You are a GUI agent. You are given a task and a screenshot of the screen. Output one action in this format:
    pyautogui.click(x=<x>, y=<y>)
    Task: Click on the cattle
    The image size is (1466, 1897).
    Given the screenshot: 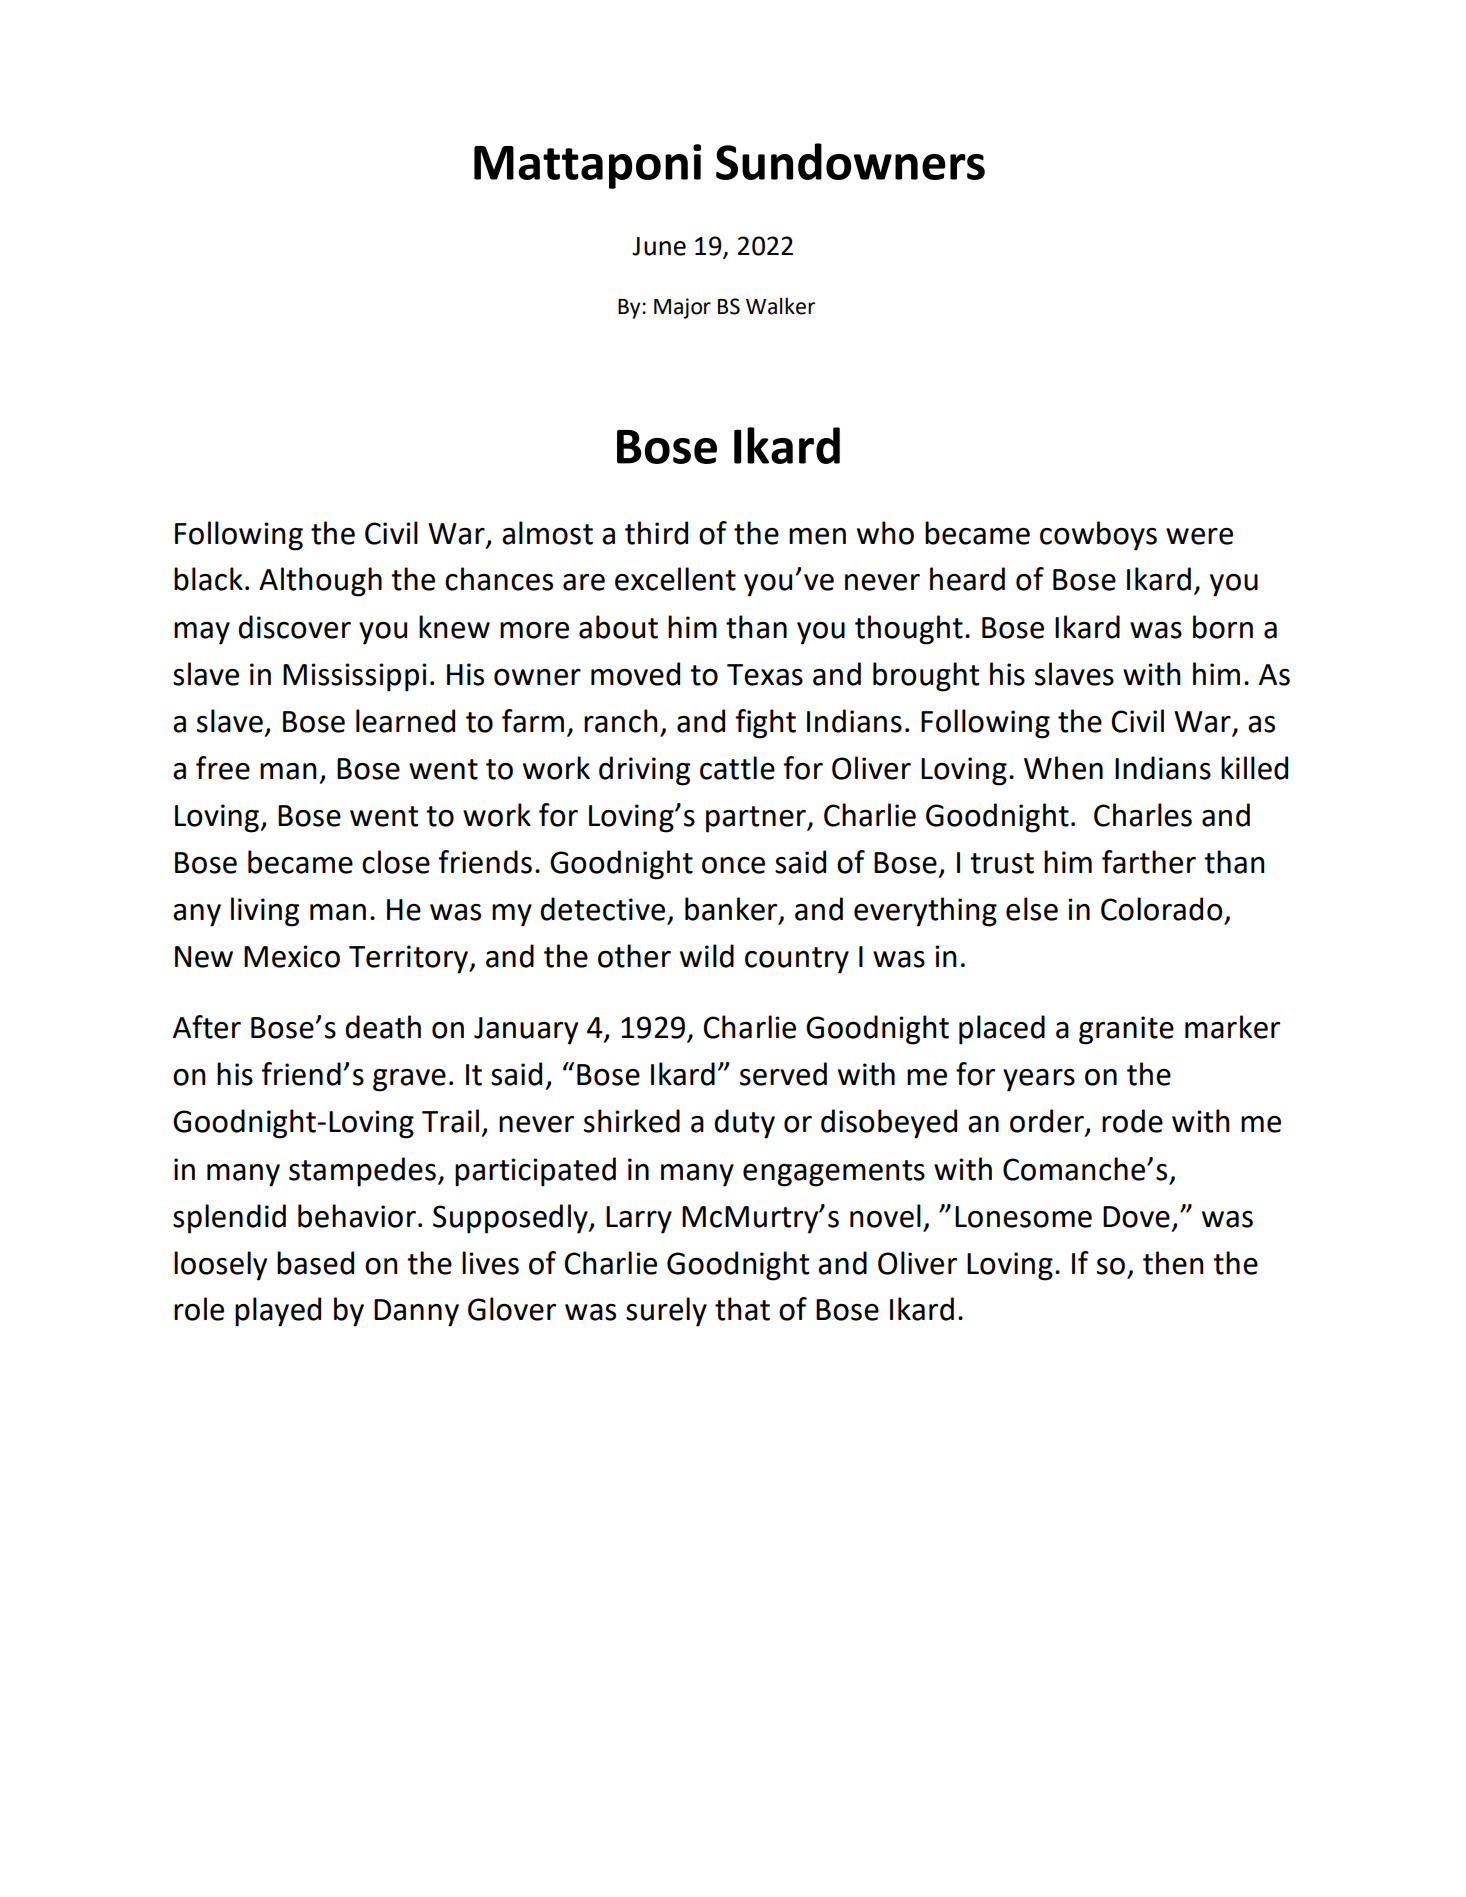 What is the action you would take?
    pyautogui.click(x=737, y=768)
